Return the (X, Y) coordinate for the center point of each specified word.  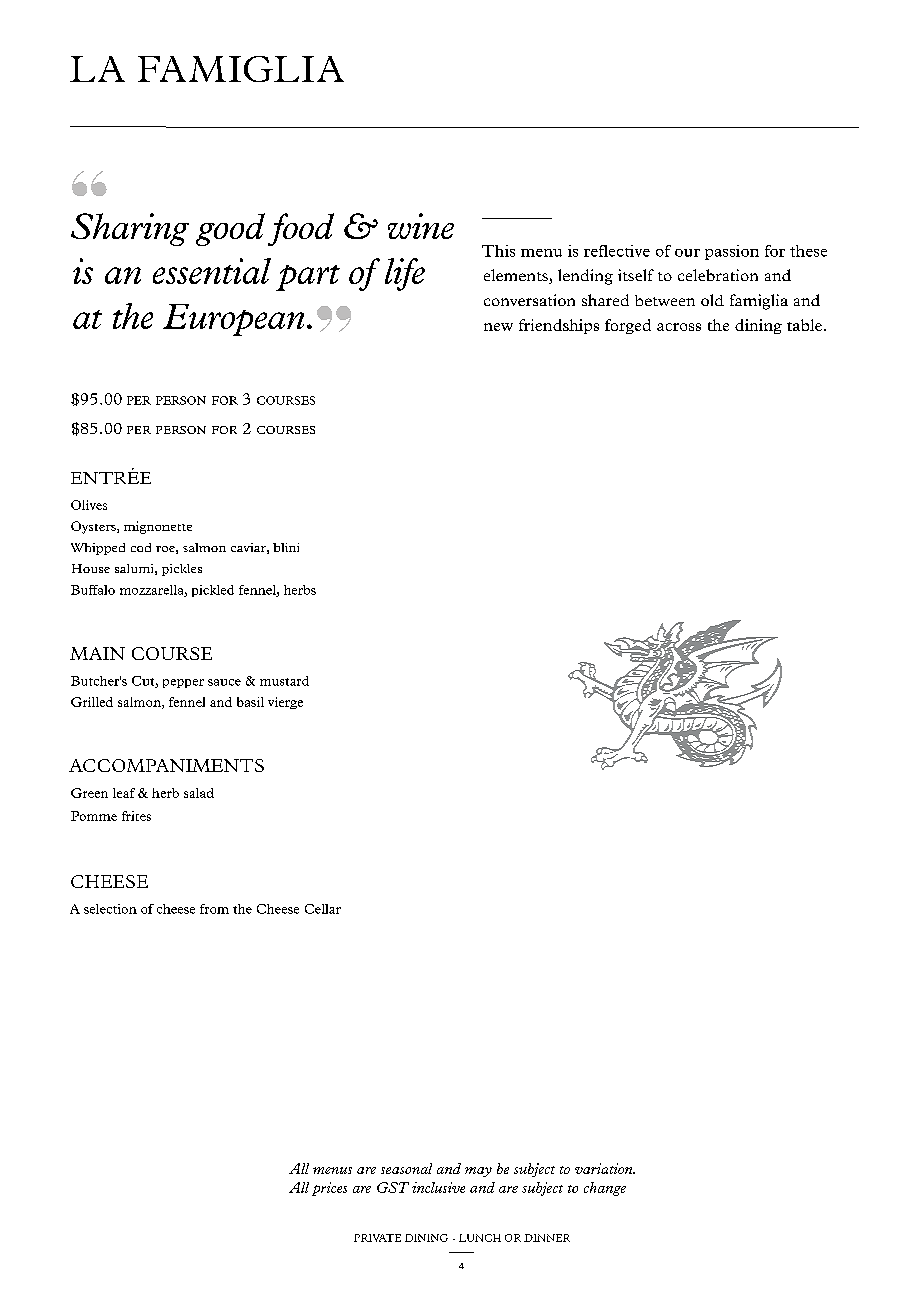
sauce (224, 682)
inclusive (438, 1187)
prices (329, 1189)
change (605, 1189)
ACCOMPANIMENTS (166, 765)
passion (732, 252)
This (498, 251)
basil (250, 702)
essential (212, 271)
